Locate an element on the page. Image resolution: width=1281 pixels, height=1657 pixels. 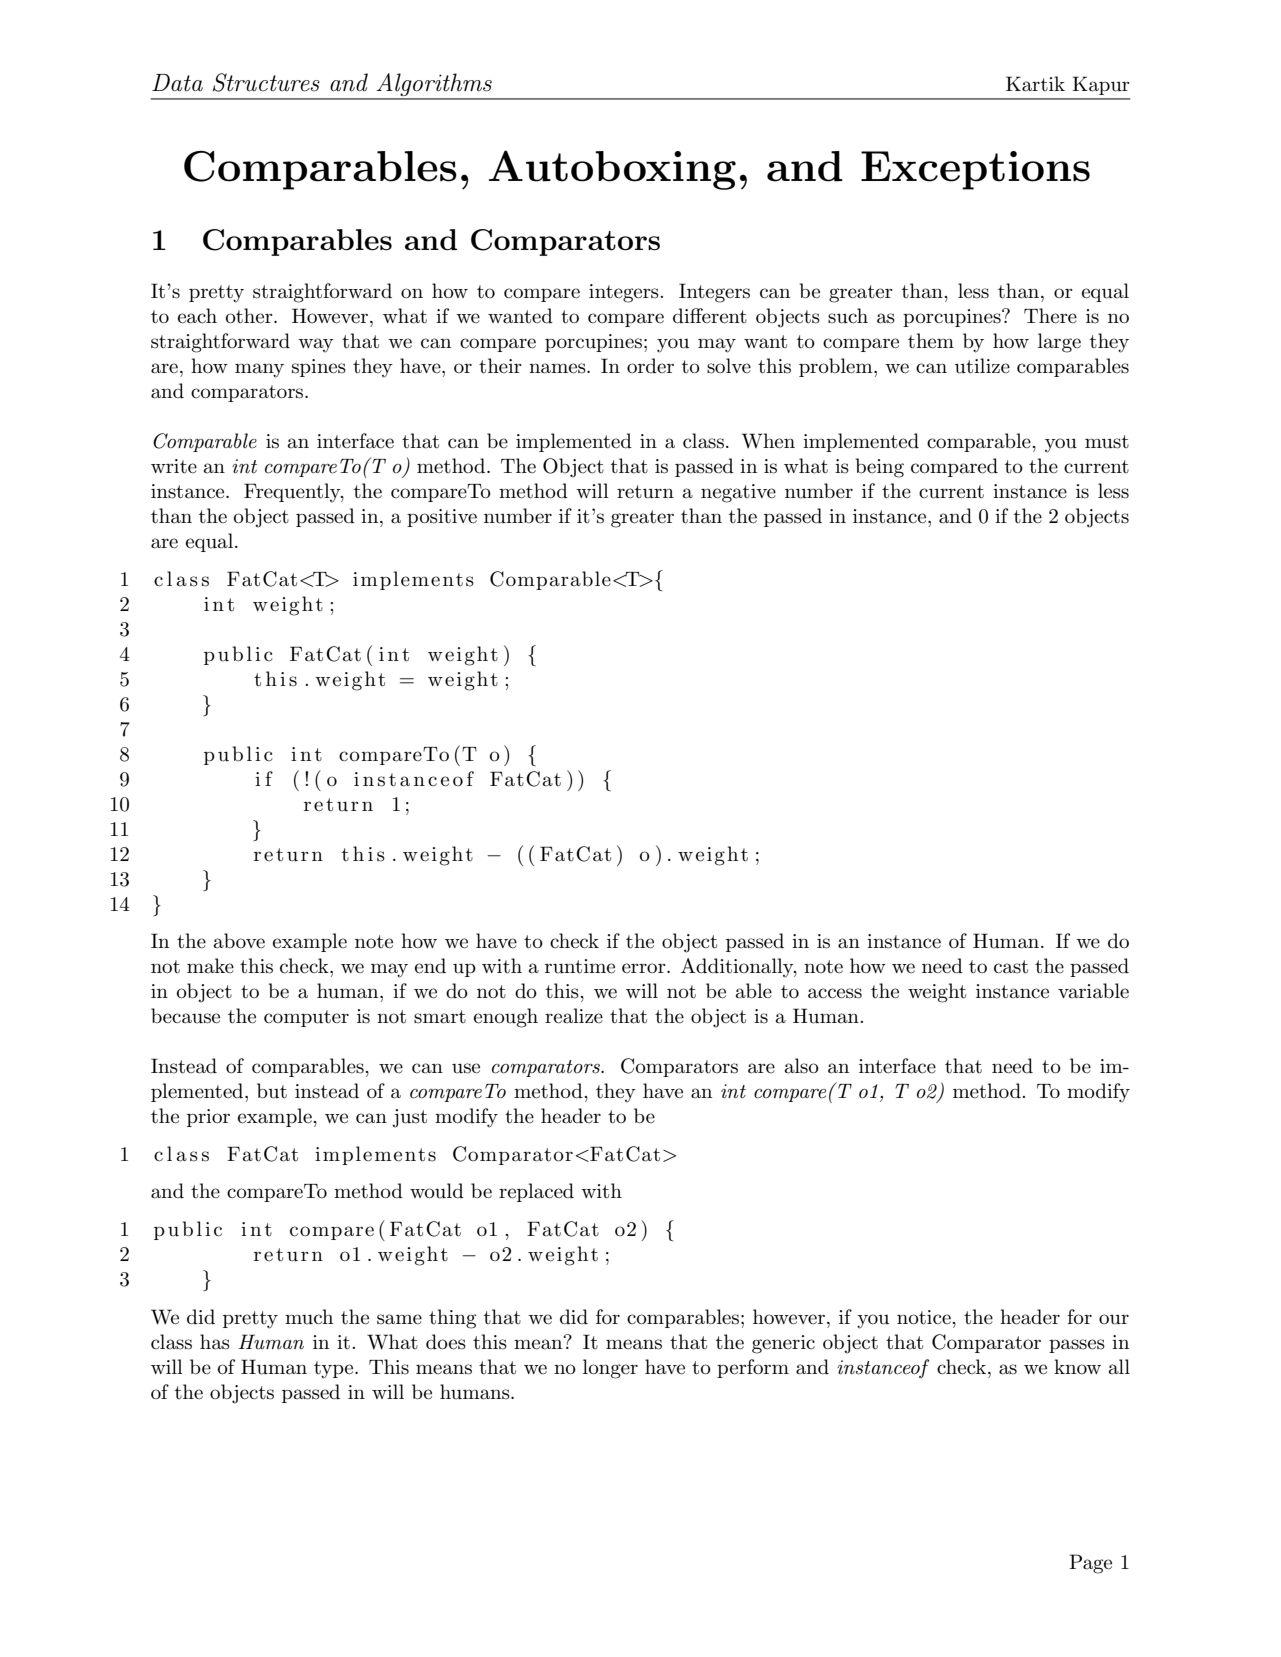
error is located at coordinates (645, 968).
